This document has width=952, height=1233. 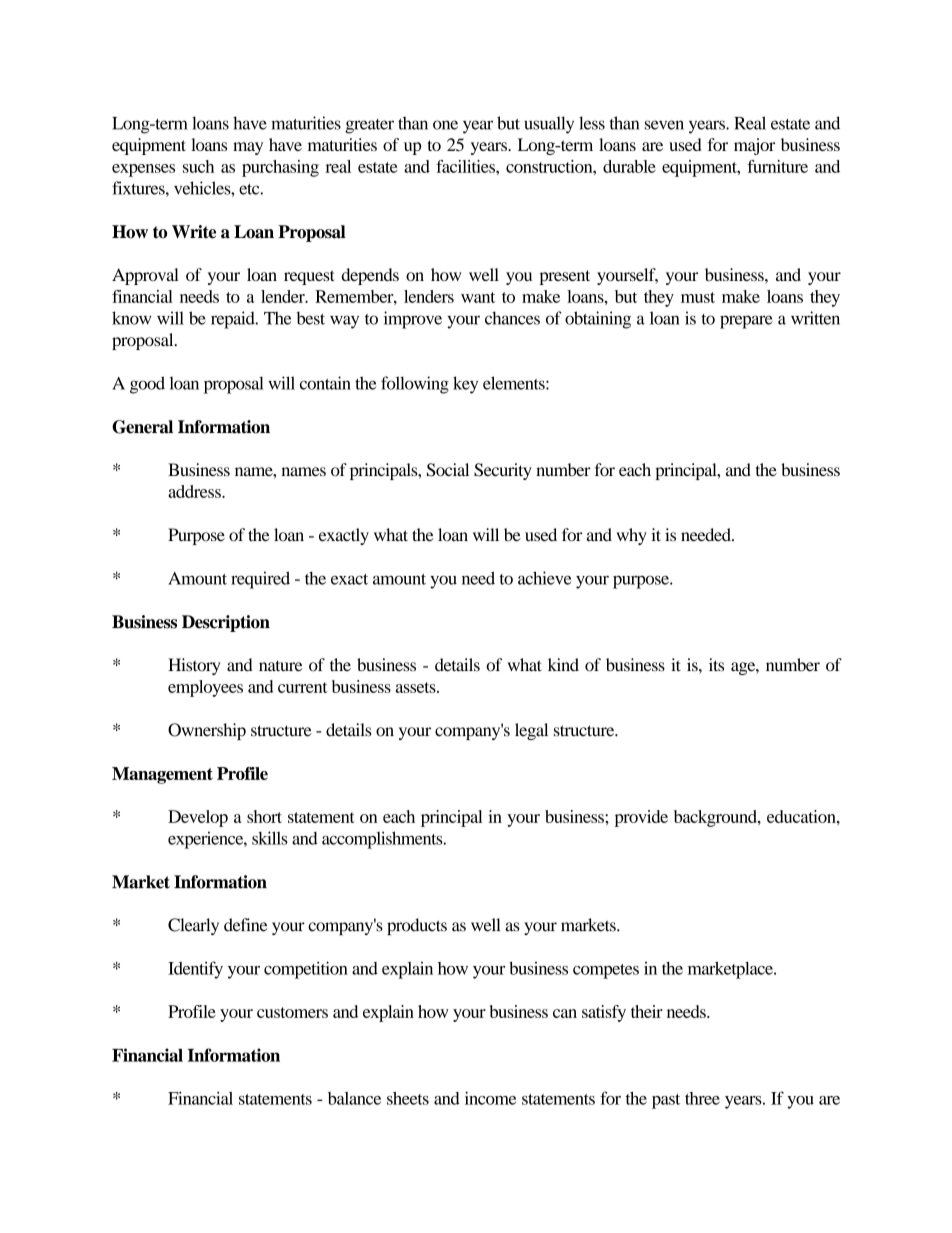 I want to click on key, so click(x=465, y=385).
